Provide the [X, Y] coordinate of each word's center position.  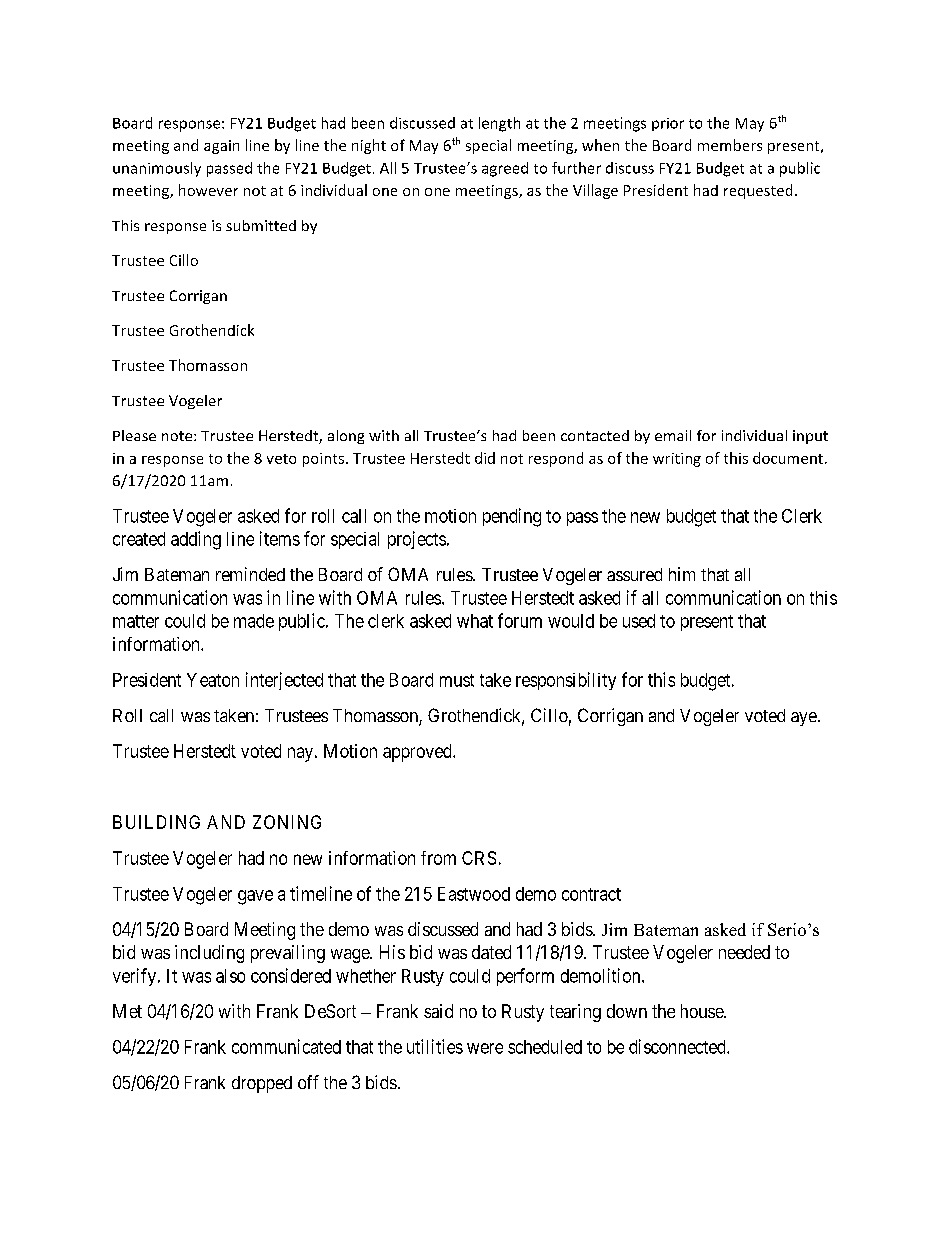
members [730, 145]
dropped [262, 1084]
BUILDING [156, 822]
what [475, 621]
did [485, 458]
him [682, 574]
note [178, 436]
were [485, 1048]
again [221, 147]
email [673, 435]
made [254, 621]
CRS [479, 858]
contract [591, 894]
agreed [505, 169]
